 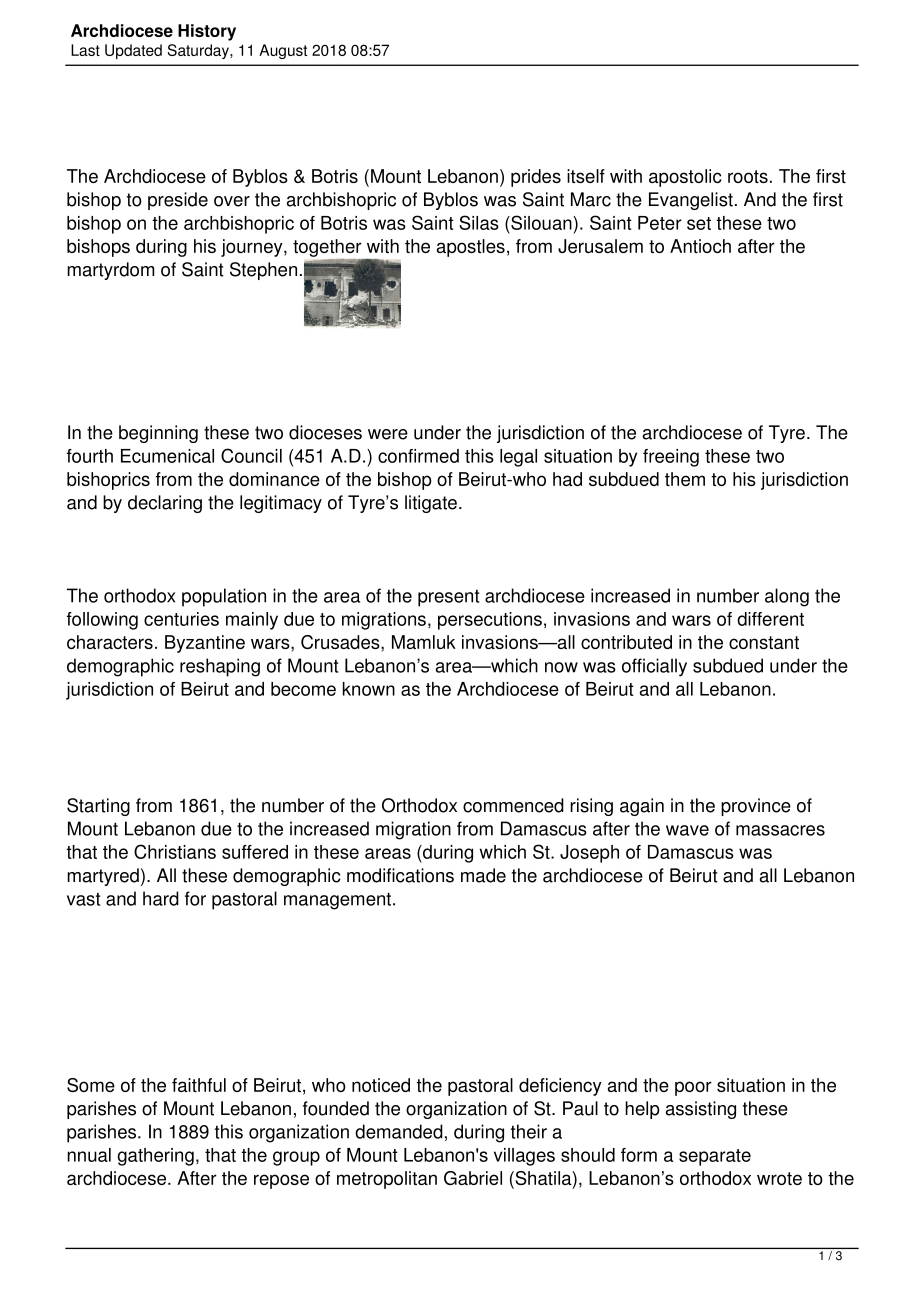 What do you see at coordinates (181, 619) in the document?
I see `centuries` at bounding box center [181, 619].
